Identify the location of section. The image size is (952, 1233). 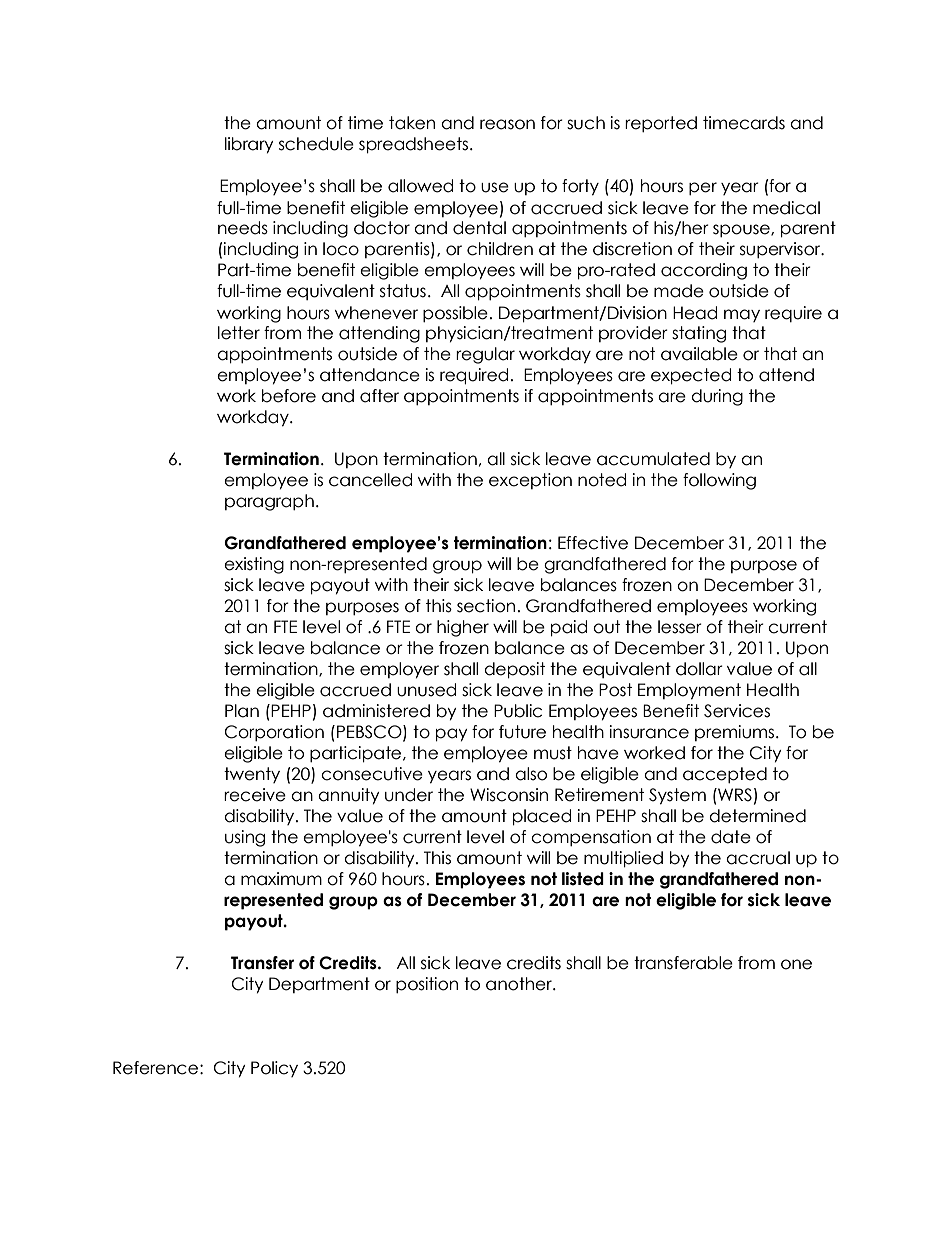
(486, 606).
